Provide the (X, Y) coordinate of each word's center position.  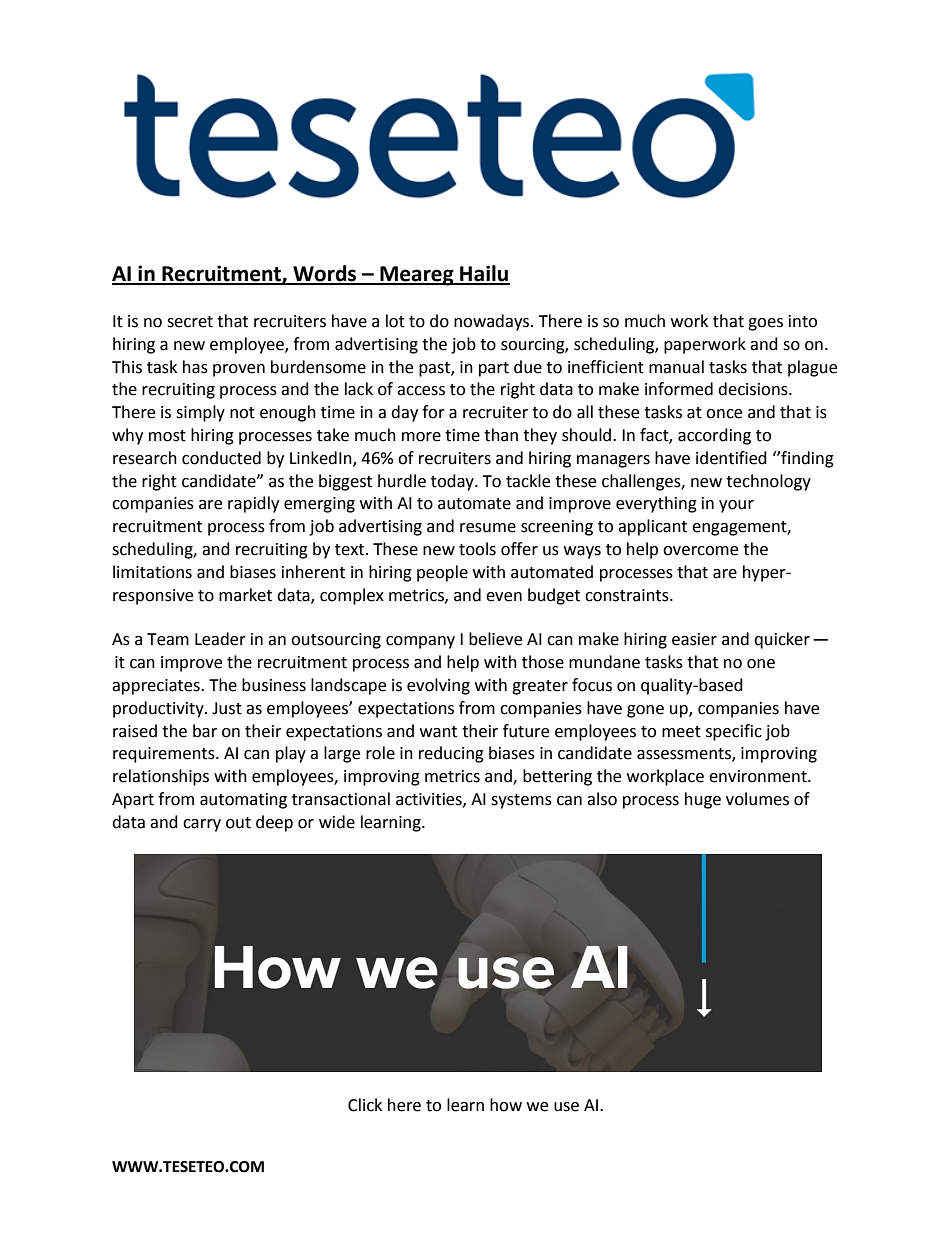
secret (190, 322)
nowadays (493, 322)
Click (365, 1105)
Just (227, 708)
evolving (438, 686)
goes (765, 324)
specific (734, 732)
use (566, 1107)
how (506, 1105)
